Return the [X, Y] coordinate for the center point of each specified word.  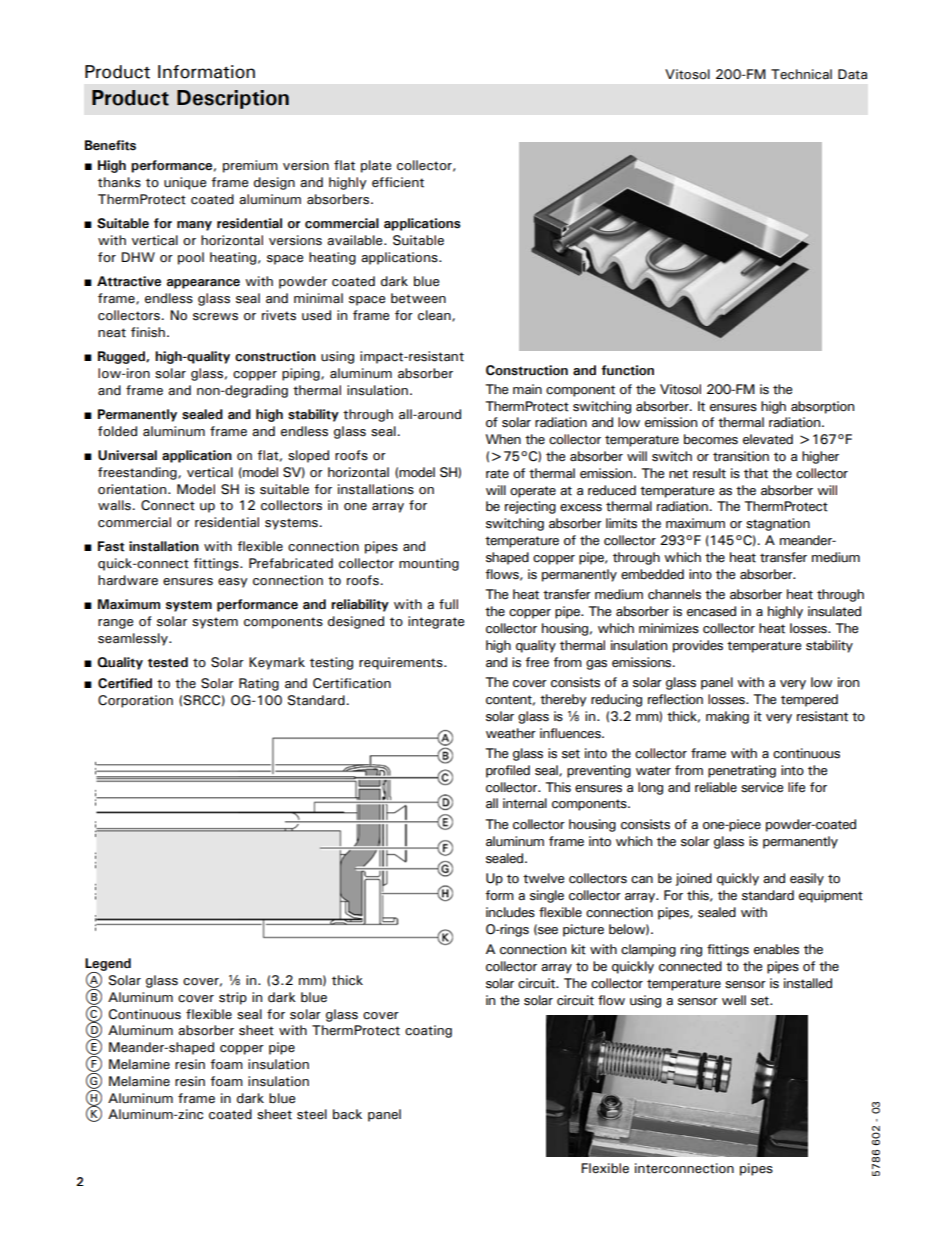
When [503, 439]
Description [233, 99]
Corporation [135, 701]
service [762, 787]
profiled [508, 771]
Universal [127, 455]
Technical [801, 74]
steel [312, 1114]
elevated [768, 439]
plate [376, 166]
